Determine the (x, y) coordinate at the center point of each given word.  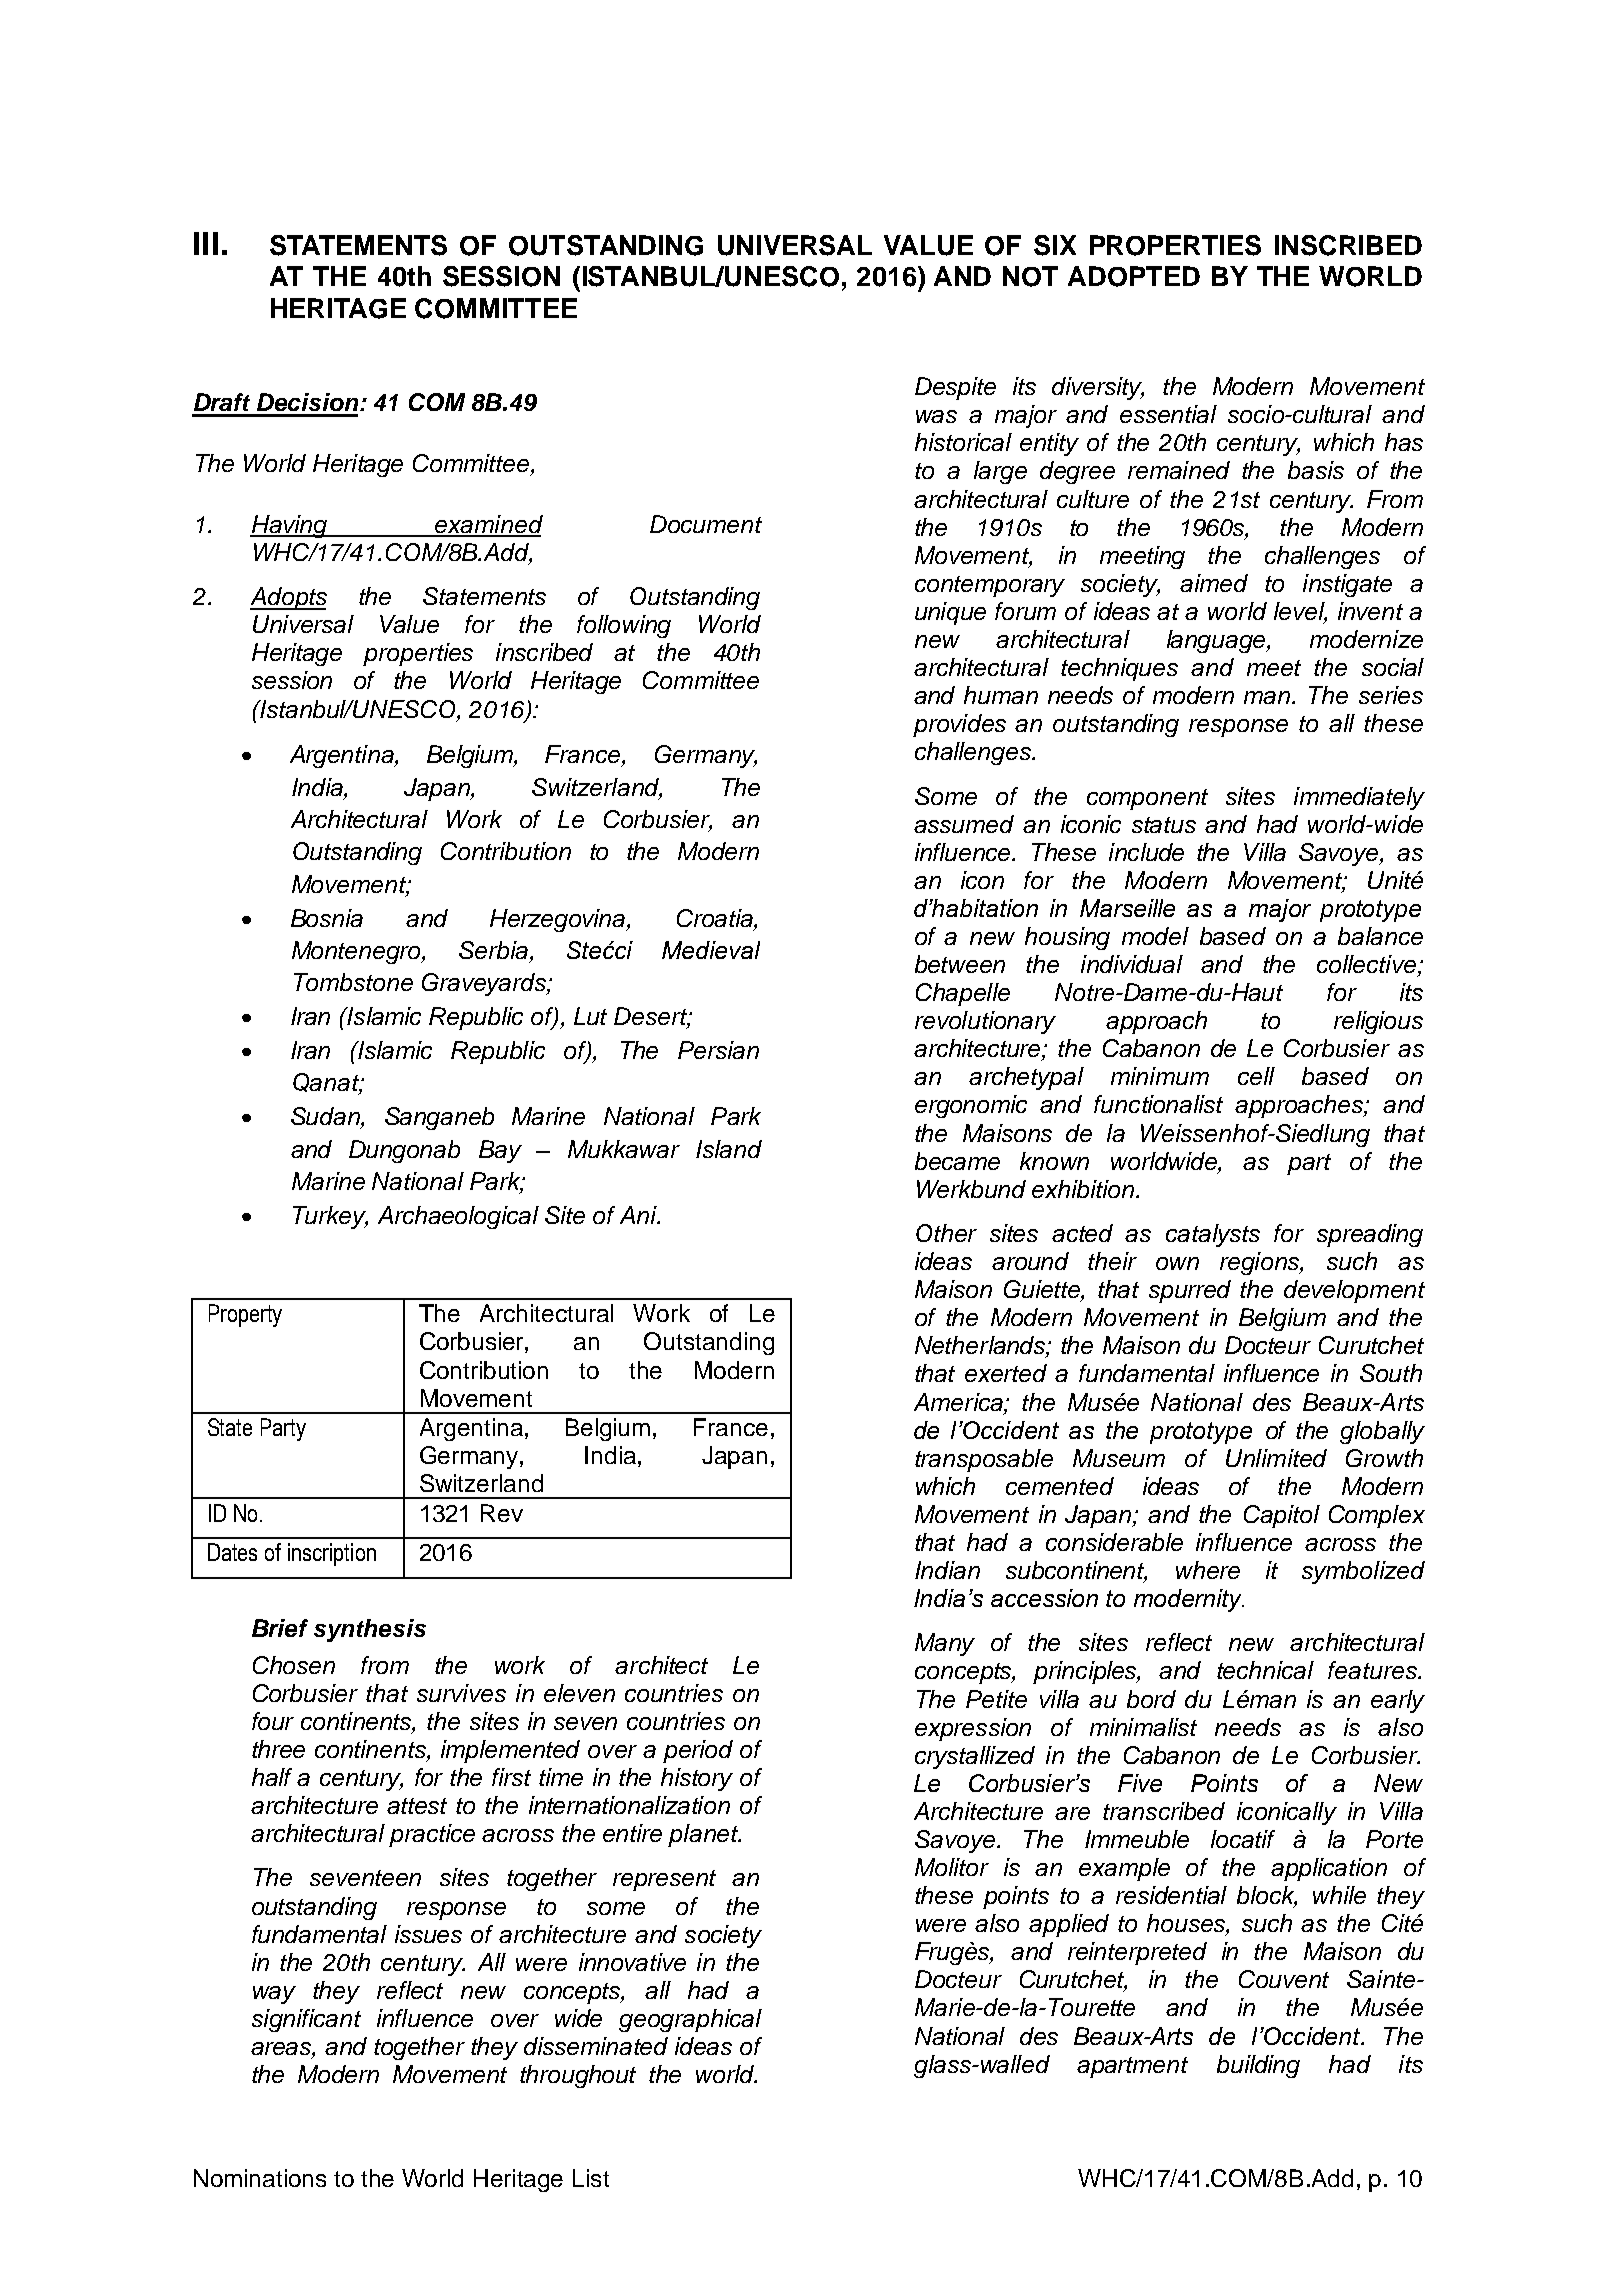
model (1155, 936)
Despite (955, 388)
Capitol (1282, 1516)
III (206, 243)
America (959, 1402)
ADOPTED (1134, 276)
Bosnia (327, 918)
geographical (690, 2020)
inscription (332, 1554)
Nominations (260, 2178)
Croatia (716, 918)
